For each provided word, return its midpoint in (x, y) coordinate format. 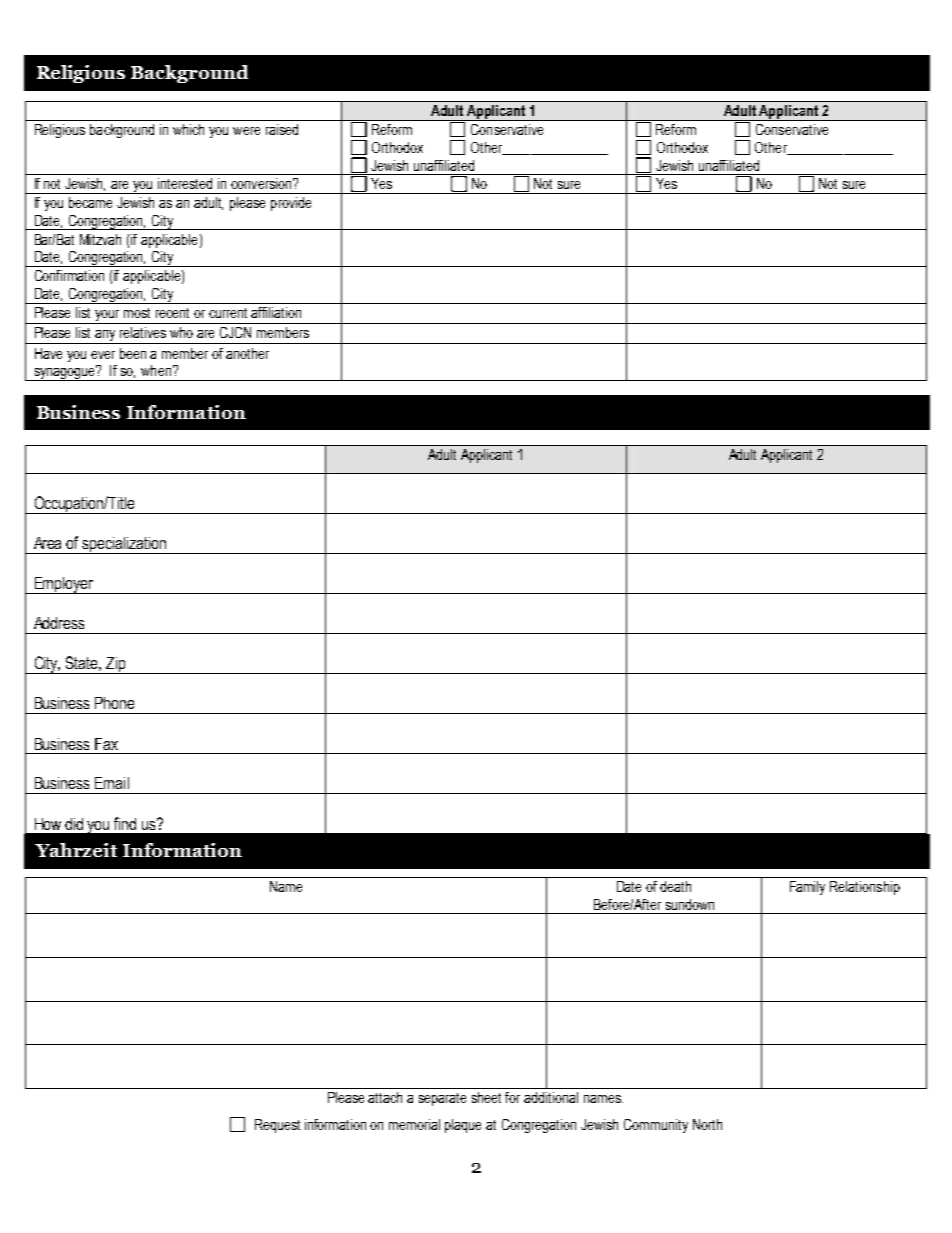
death (675, 886)
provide (291, 204)
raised (282, 129)
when (156, 370)
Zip (116, 665)
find (125, 823)
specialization (125, 545)
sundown (690, 904)
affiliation (276, 312)
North (707, 1124)
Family (807, 888)
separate (442, 1099)
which (188, 129)
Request (277, 1126)
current (228, 313)
